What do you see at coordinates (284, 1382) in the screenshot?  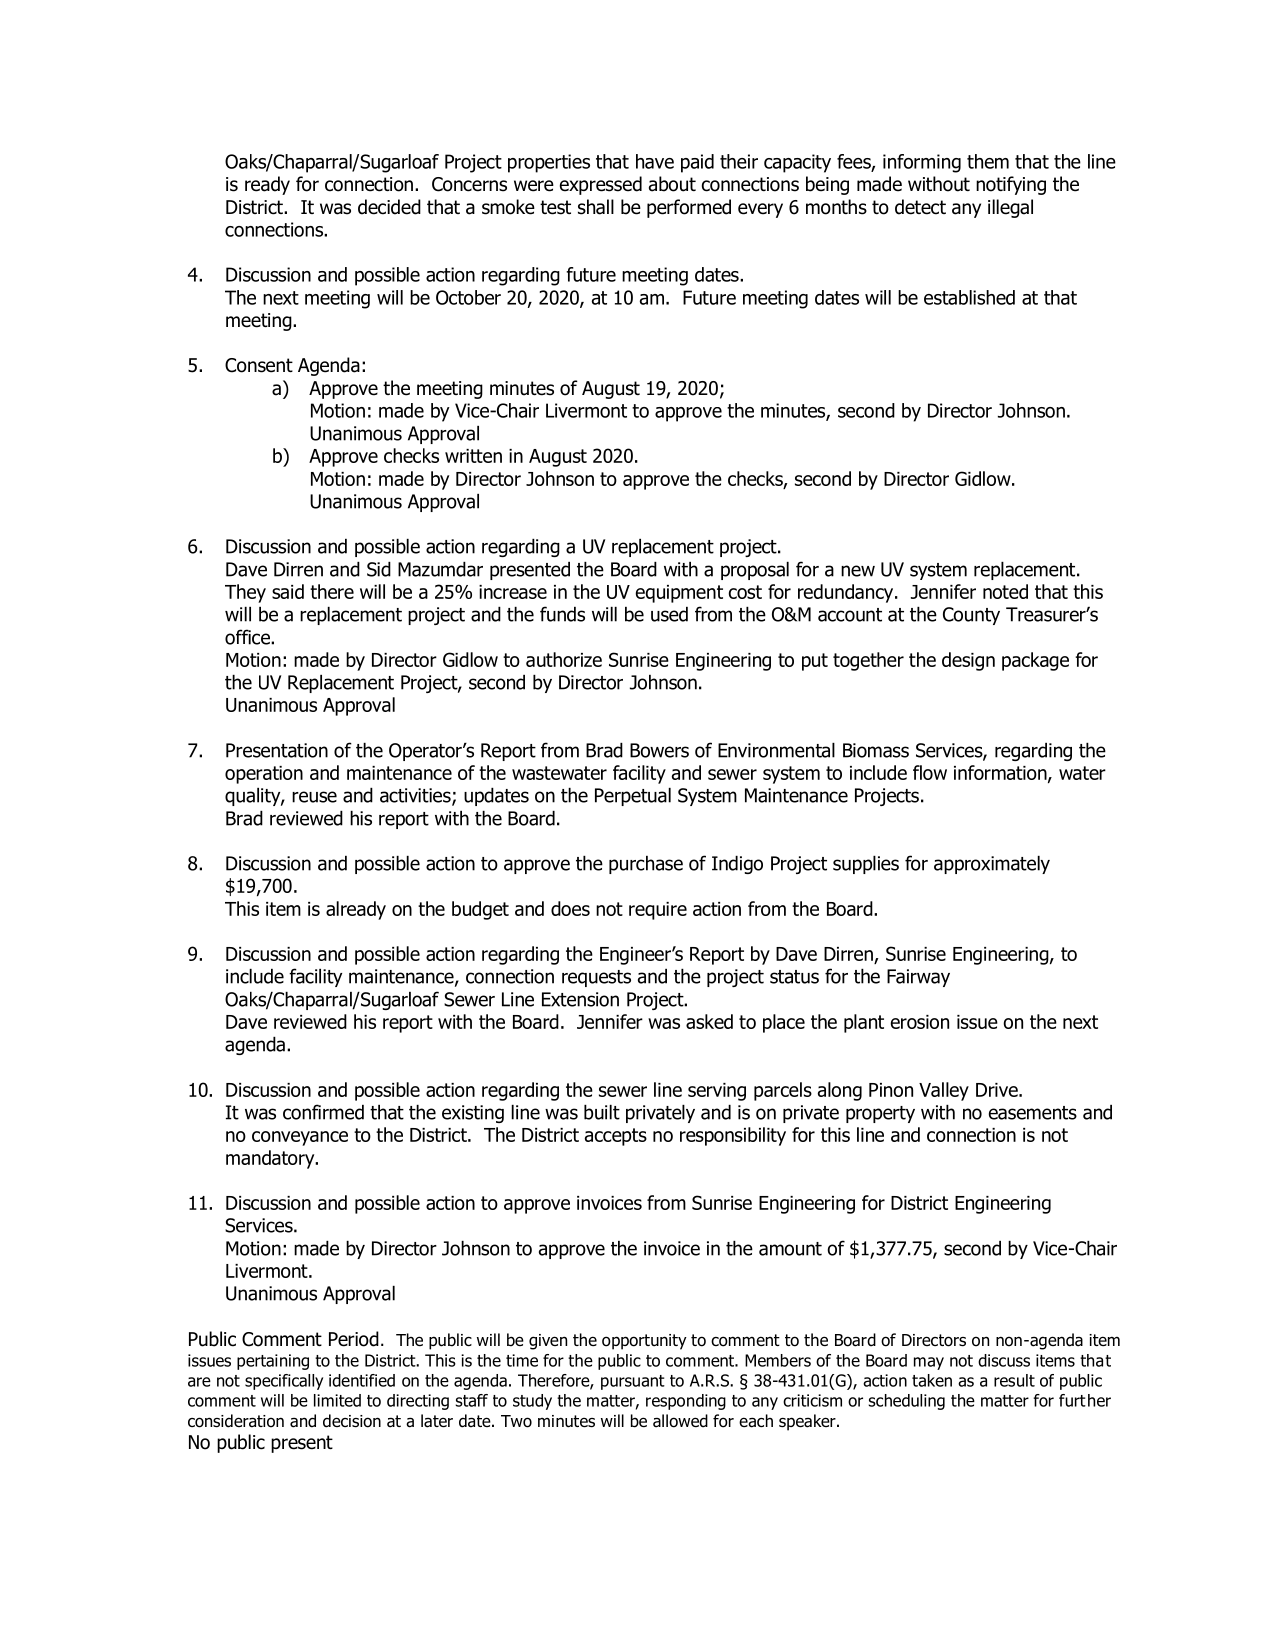 I see `specifically` at bounding box center [284, 1382].
